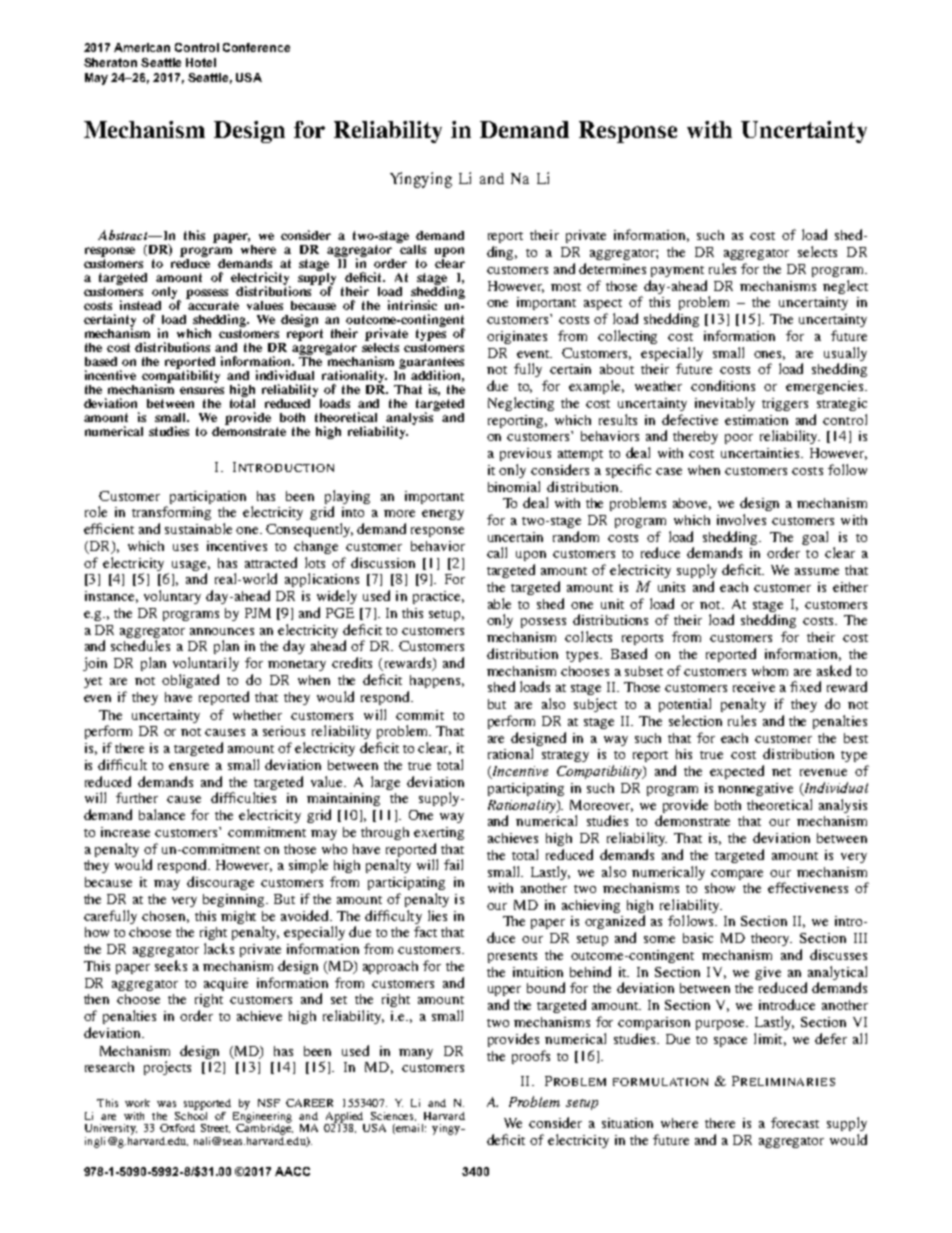 This page has width=952, height=1233. I want to click on discussion, so click(383, 562).
